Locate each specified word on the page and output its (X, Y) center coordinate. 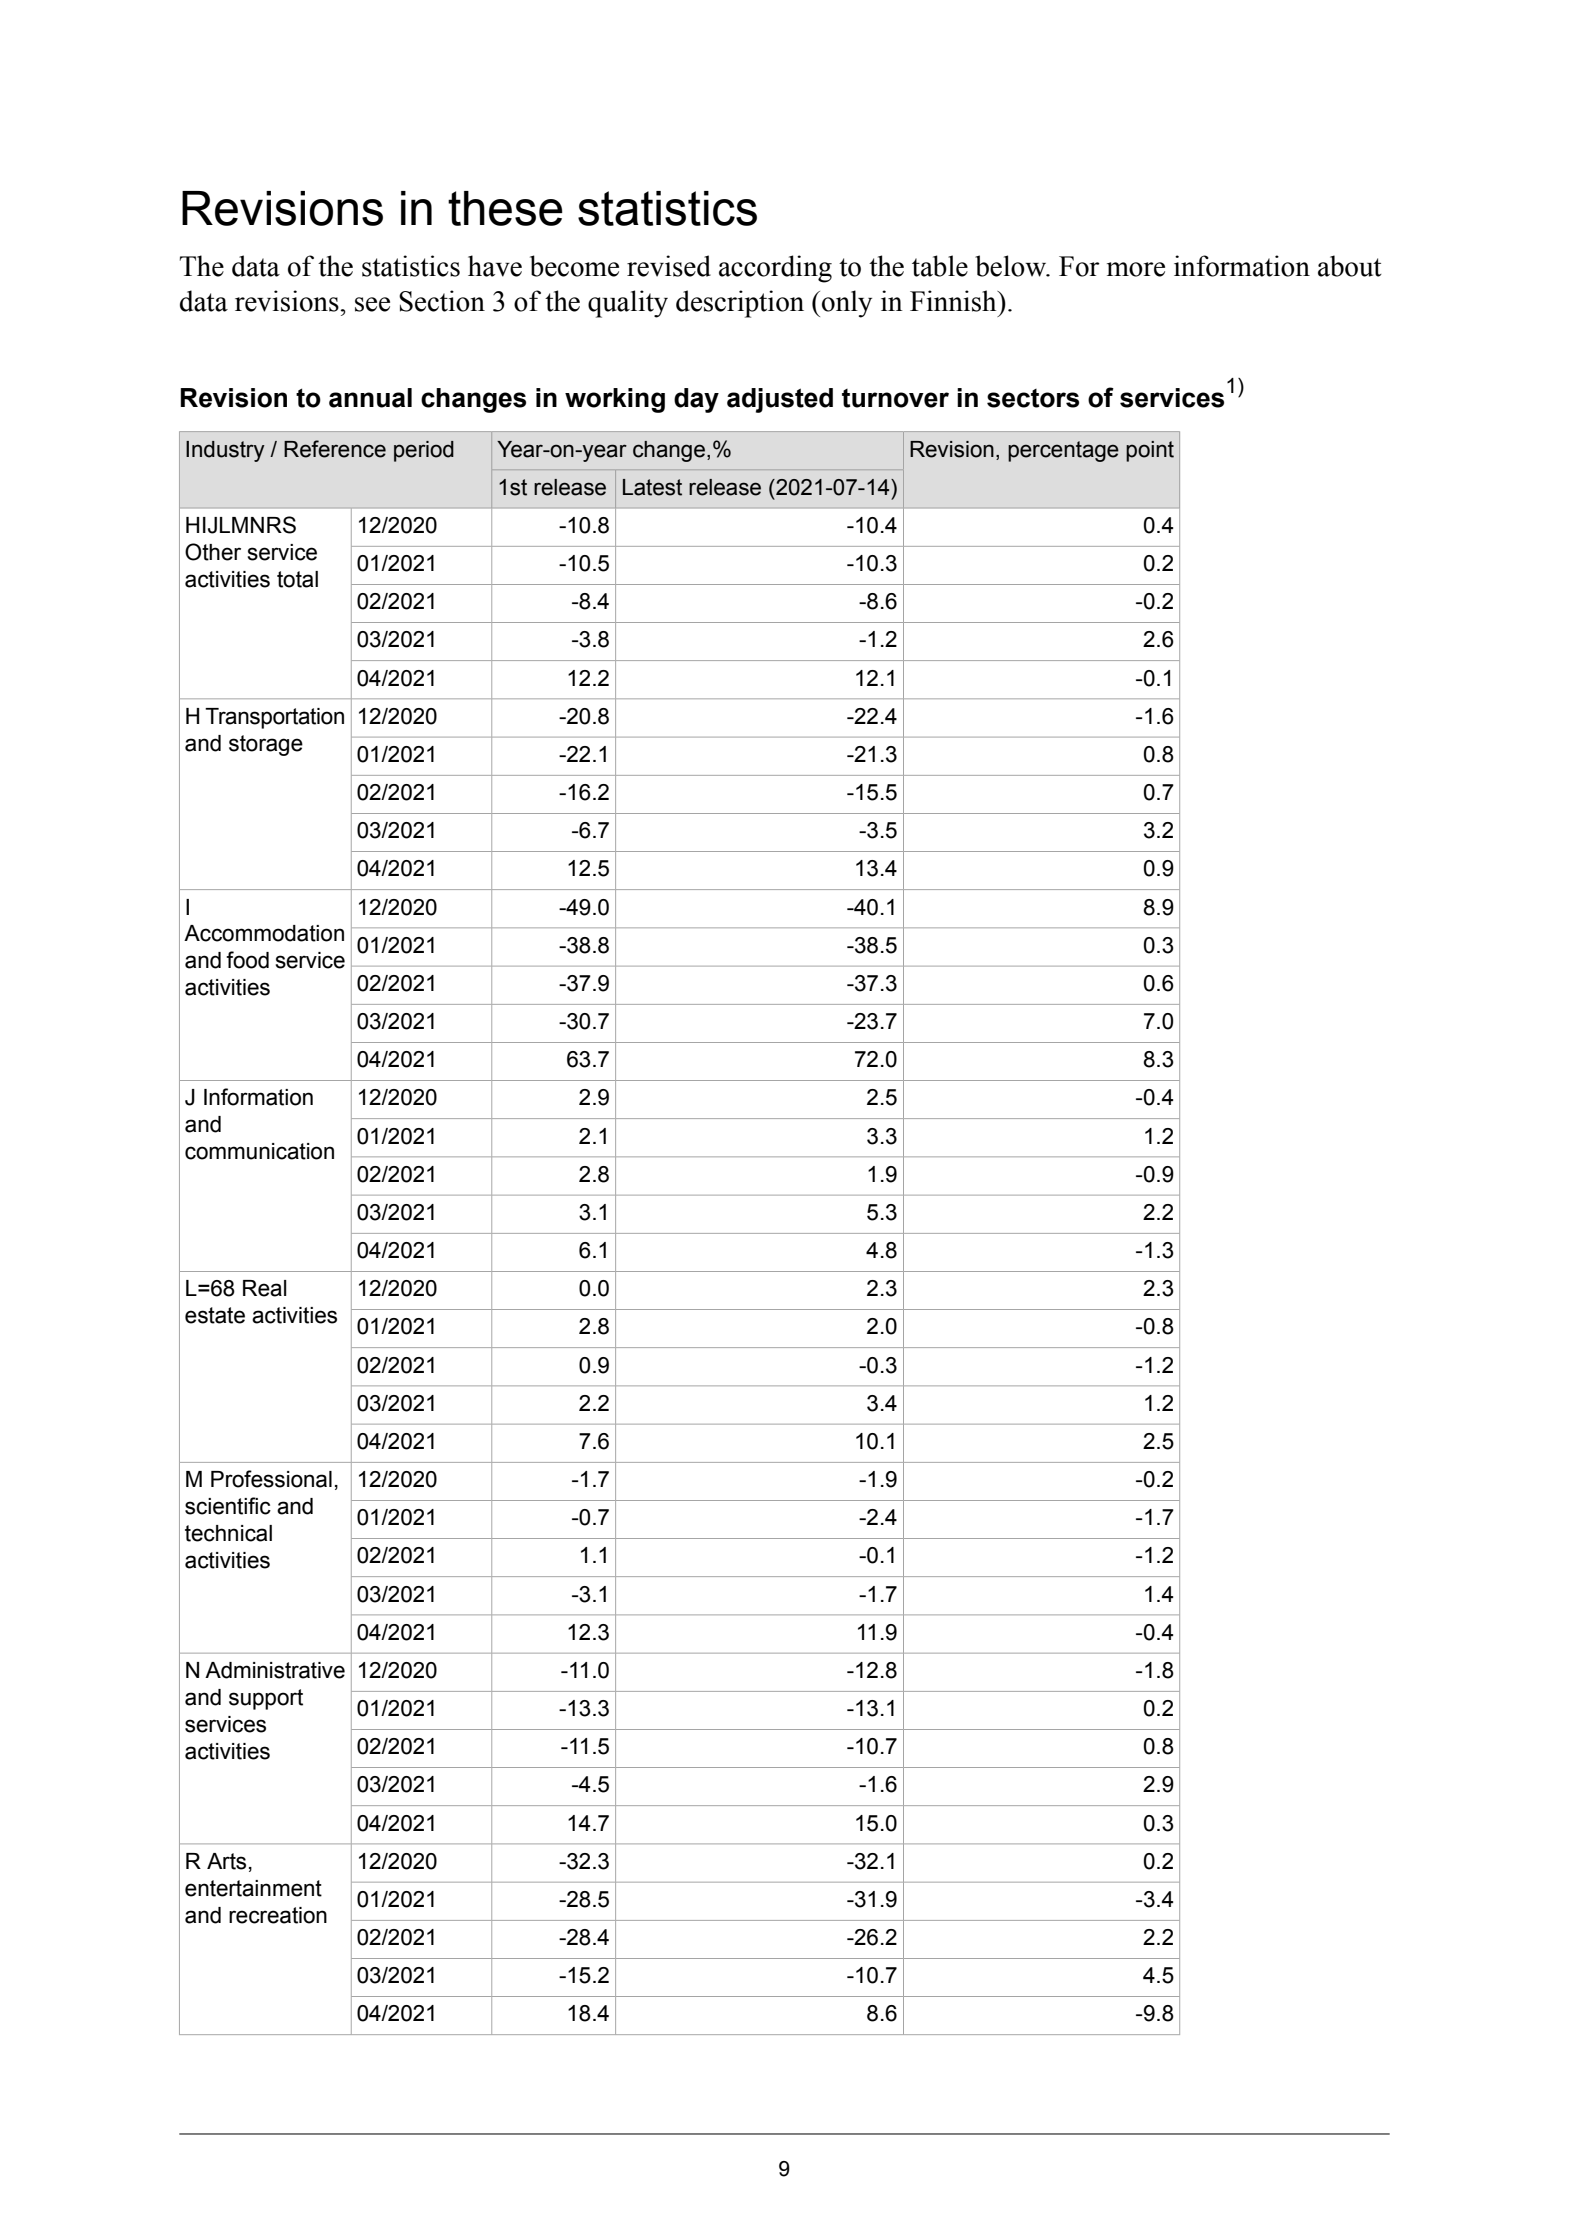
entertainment (253, 1888)
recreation (278, 1915)
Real (265, 1288)
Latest (652, 487)
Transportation (274, 718)
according (775, 269)
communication (259, 1151)
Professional (271, 1479)
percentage (1063, 451)
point (1150, 451)
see (372, 304)
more (1136, 269)
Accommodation (264, 933)
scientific (228, 1506)
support (266, 1699)
